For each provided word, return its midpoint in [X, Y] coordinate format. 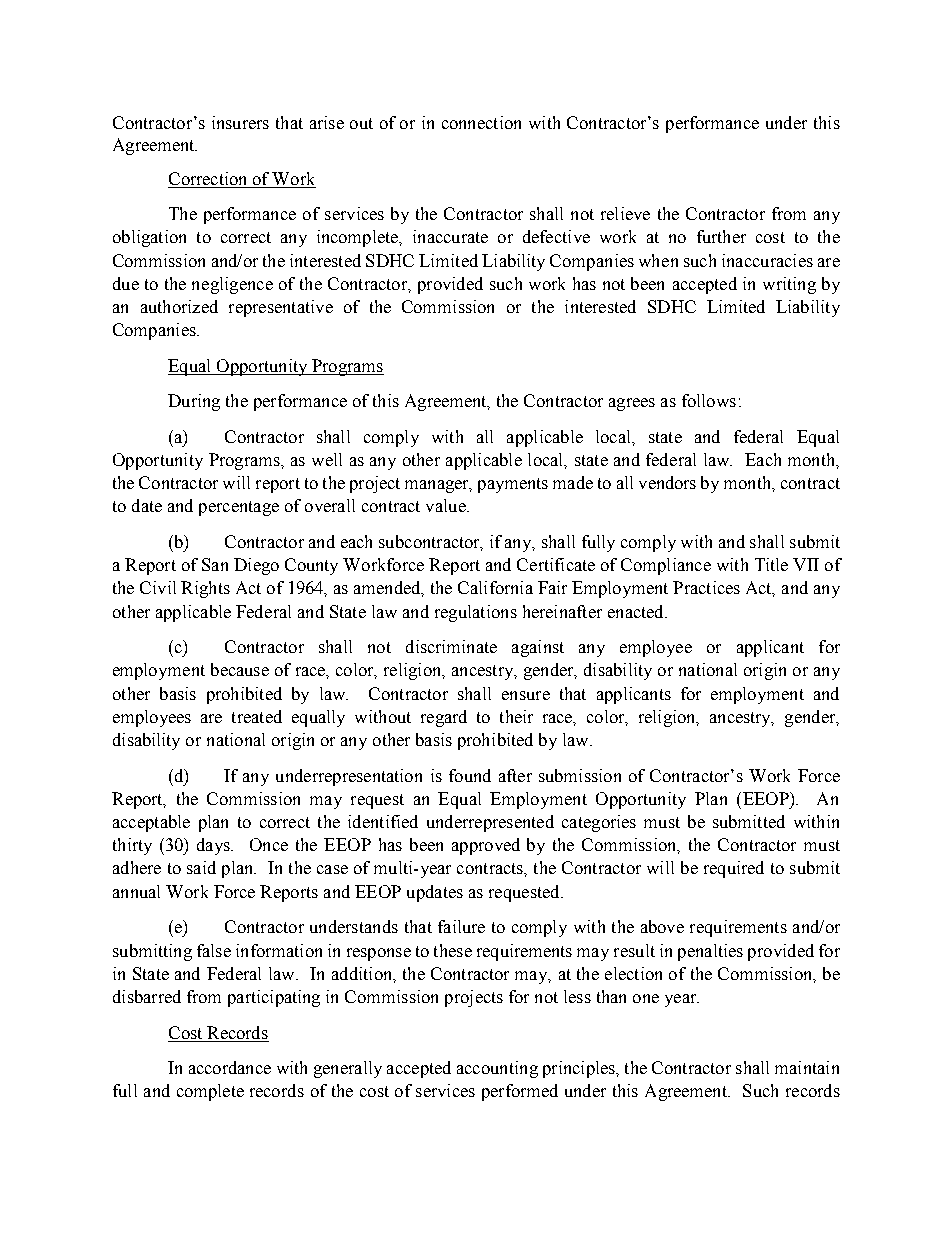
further [721, 236]
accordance [230, 1067]
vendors [667, 482]
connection [481, 122]
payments [513, 485]
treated [257, 716]
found [470, 775]
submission [580, 775]
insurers [240, 122]
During [194, 402]
